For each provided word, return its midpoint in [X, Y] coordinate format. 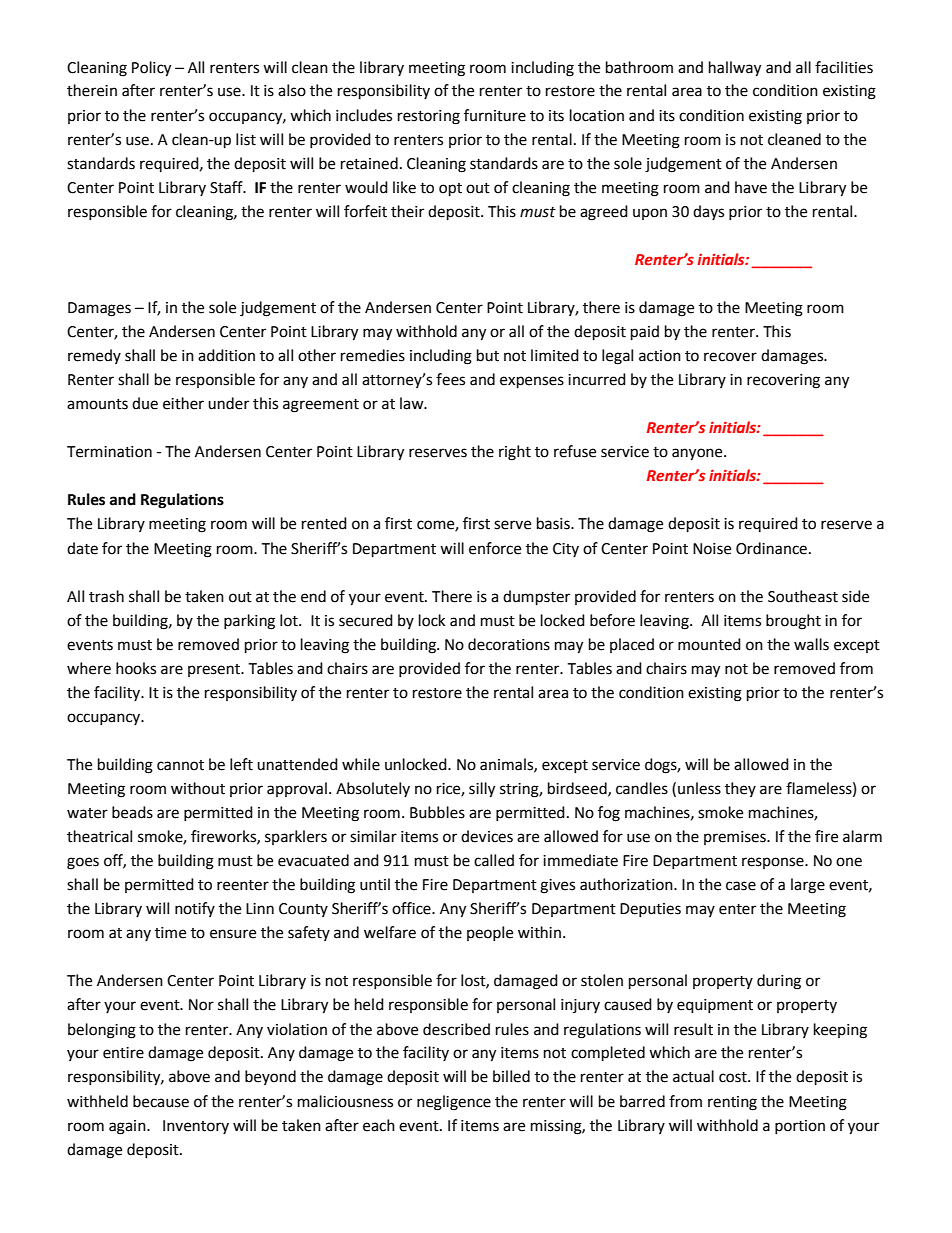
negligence [454, 1103]
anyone [698, 454]
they [740, 789]
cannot [180, 765]
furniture [495, 115]
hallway [735, 69]
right [515, 453]
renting [732, 1103]
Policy [151, 69]
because [161, 1101]
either [183, 403]
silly [482, 790]
